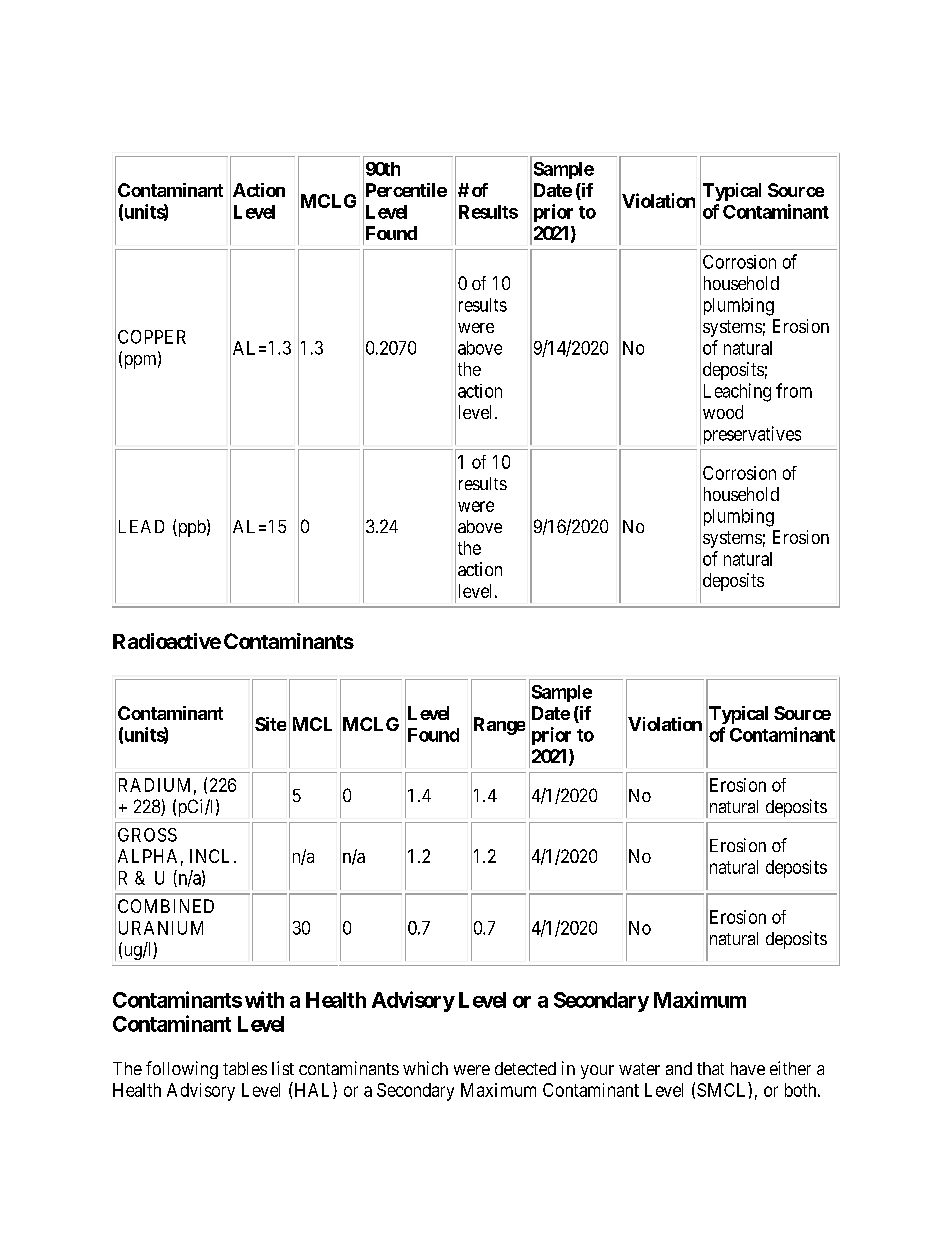 This image has height=1233, width=952. Describe the element at coordinates (525, 1068) in the image. I see `detected` at that location.
